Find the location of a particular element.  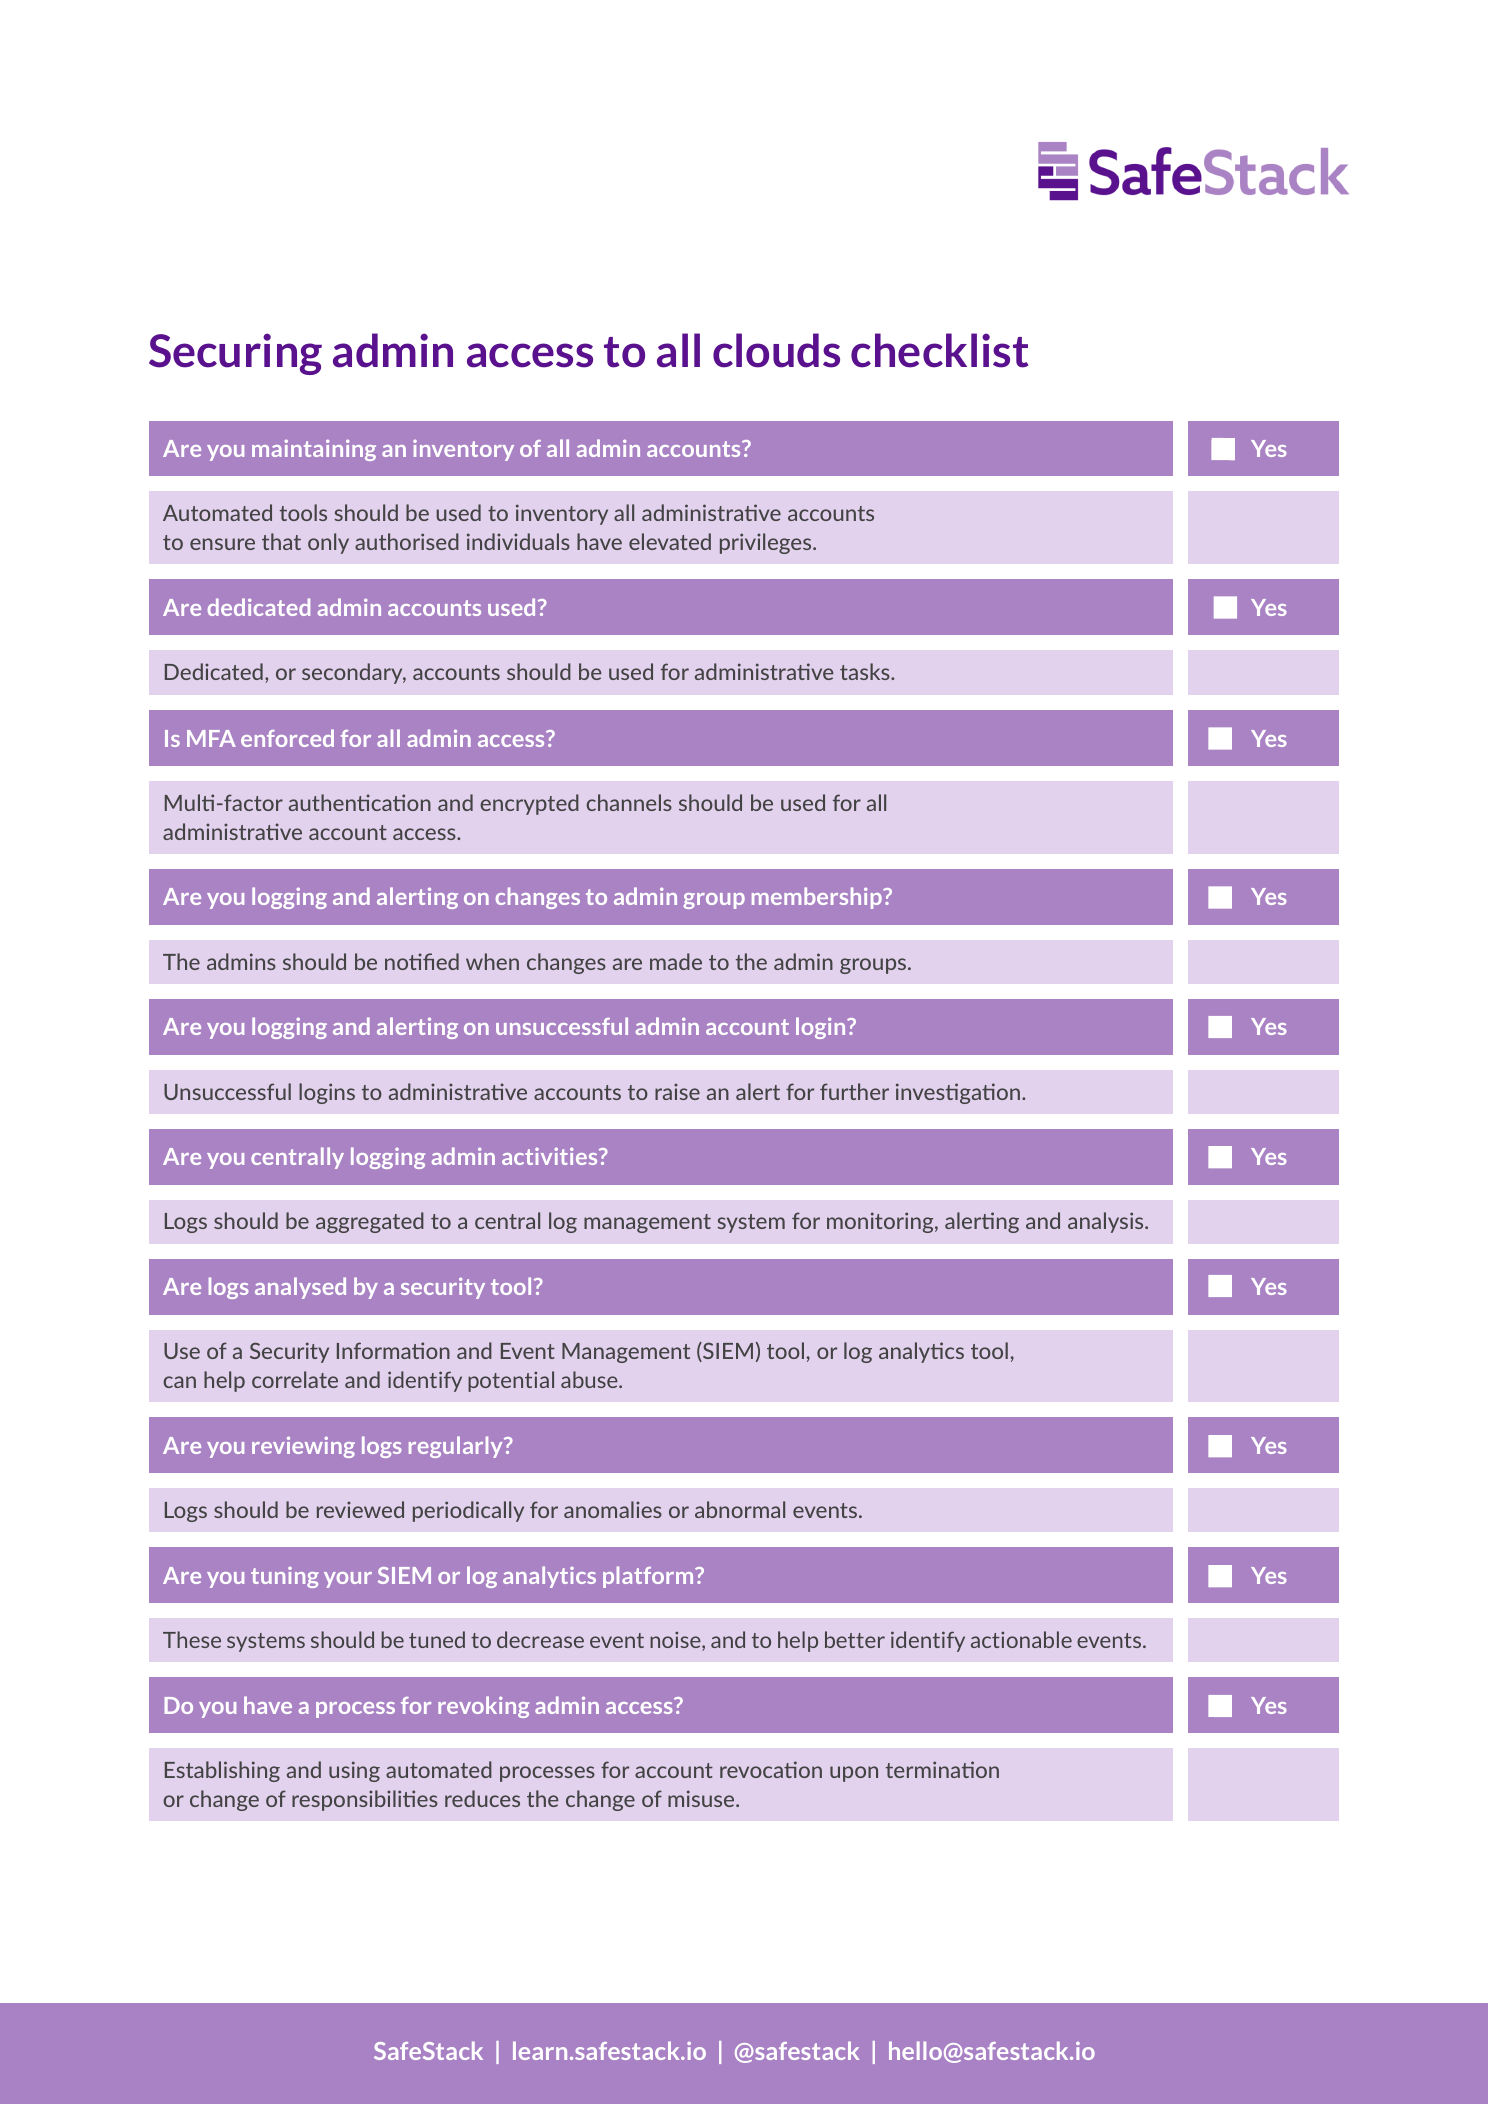

Securing is located at coordinates (235, 354).
